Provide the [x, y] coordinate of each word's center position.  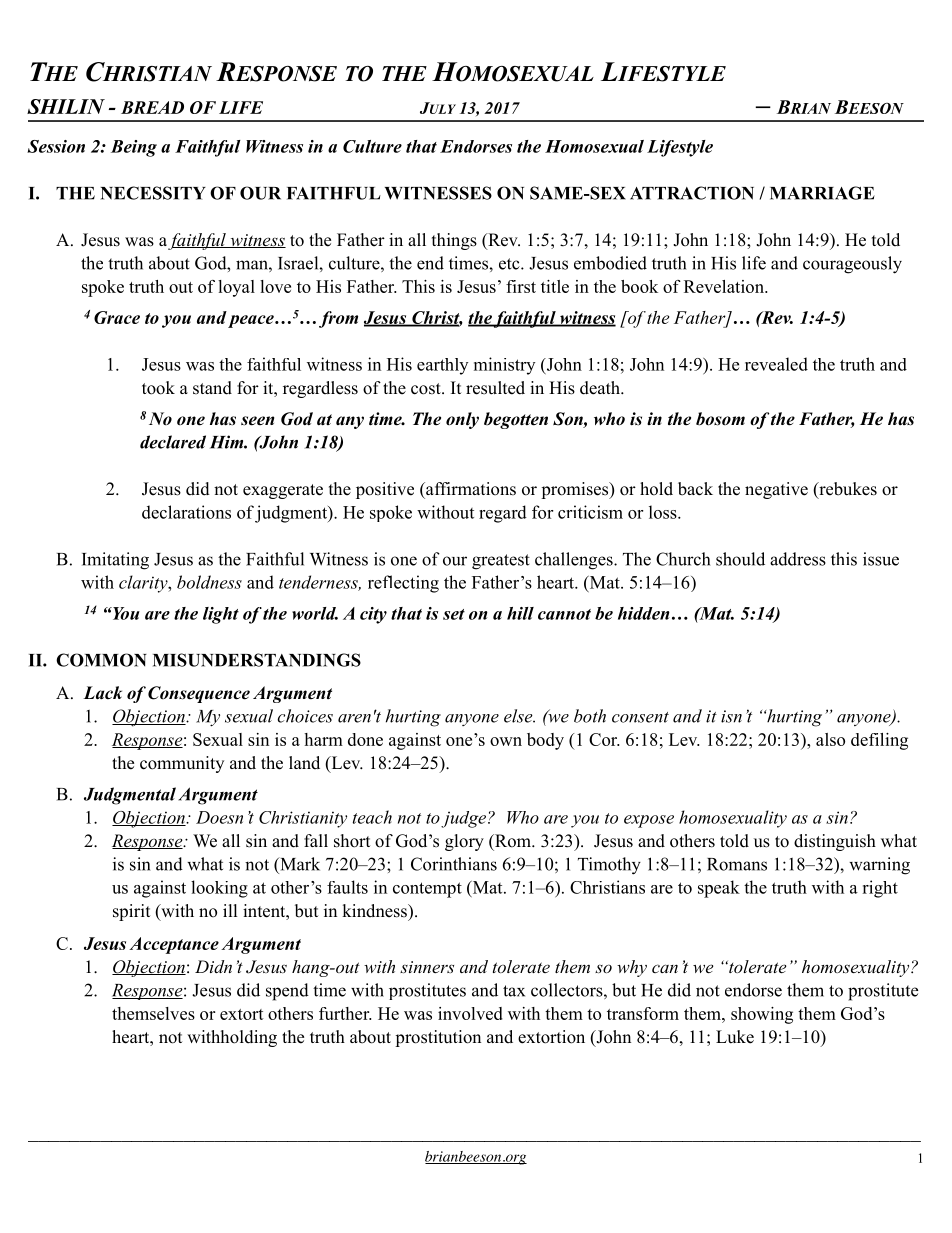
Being [134, 148]
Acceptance [174, 945]
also [830, 739]
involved [470, 1013]
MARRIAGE [822, 193]
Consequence [199, 694]
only [462, 420]
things [454, 241]
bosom [720, 419]
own [506, 741]
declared [173, 442]
